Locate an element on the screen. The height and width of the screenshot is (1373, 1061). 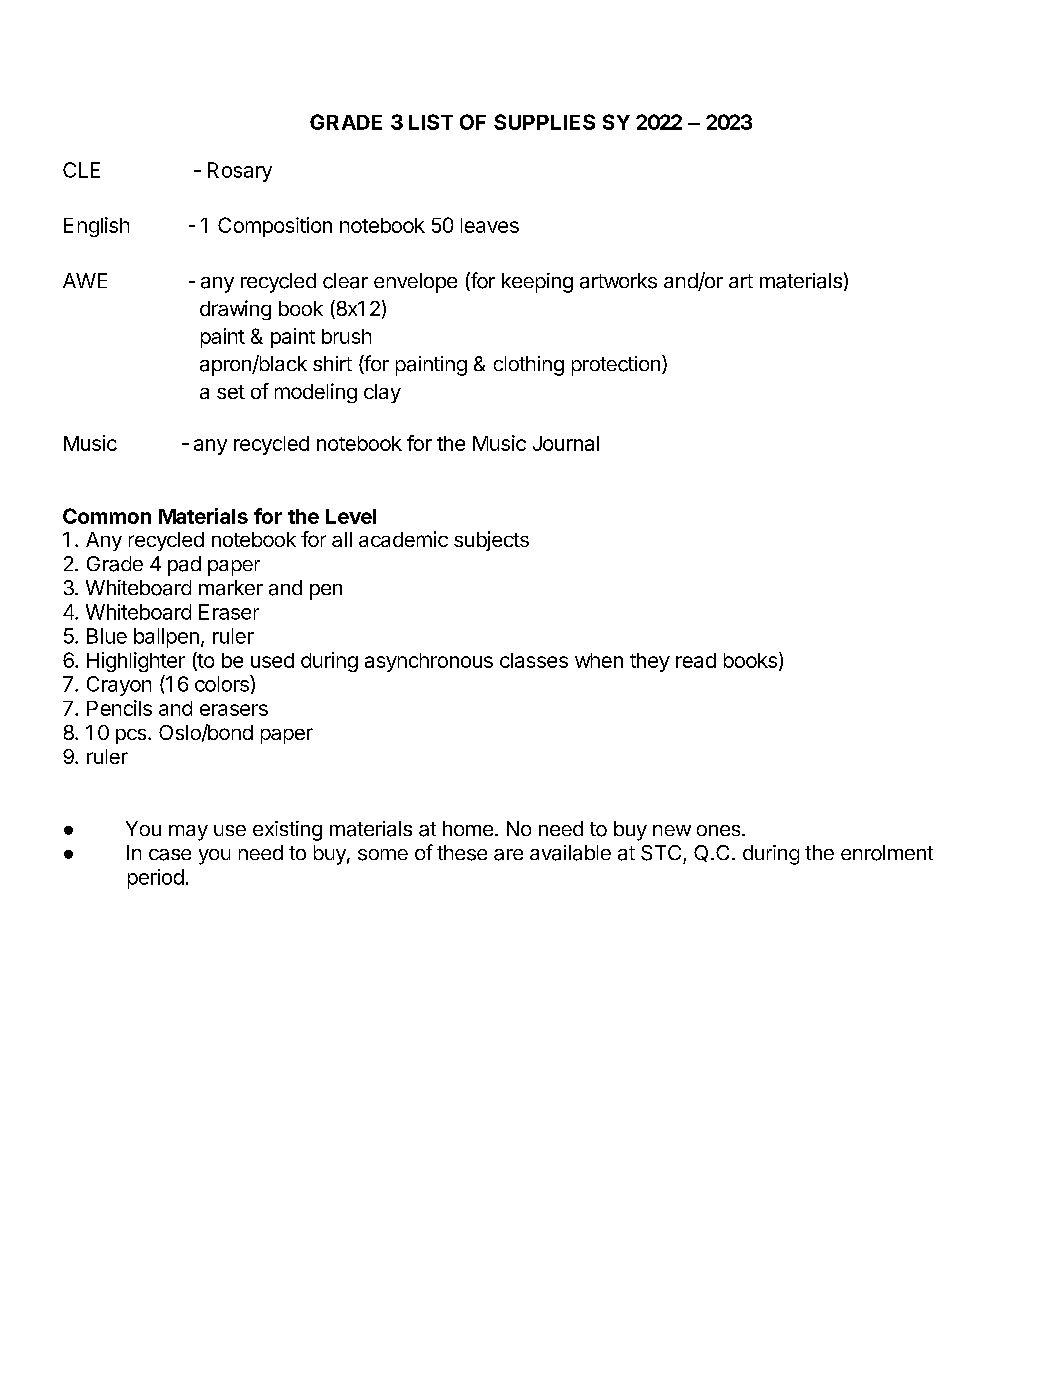
LIST is located at coordinates (431, 122).
